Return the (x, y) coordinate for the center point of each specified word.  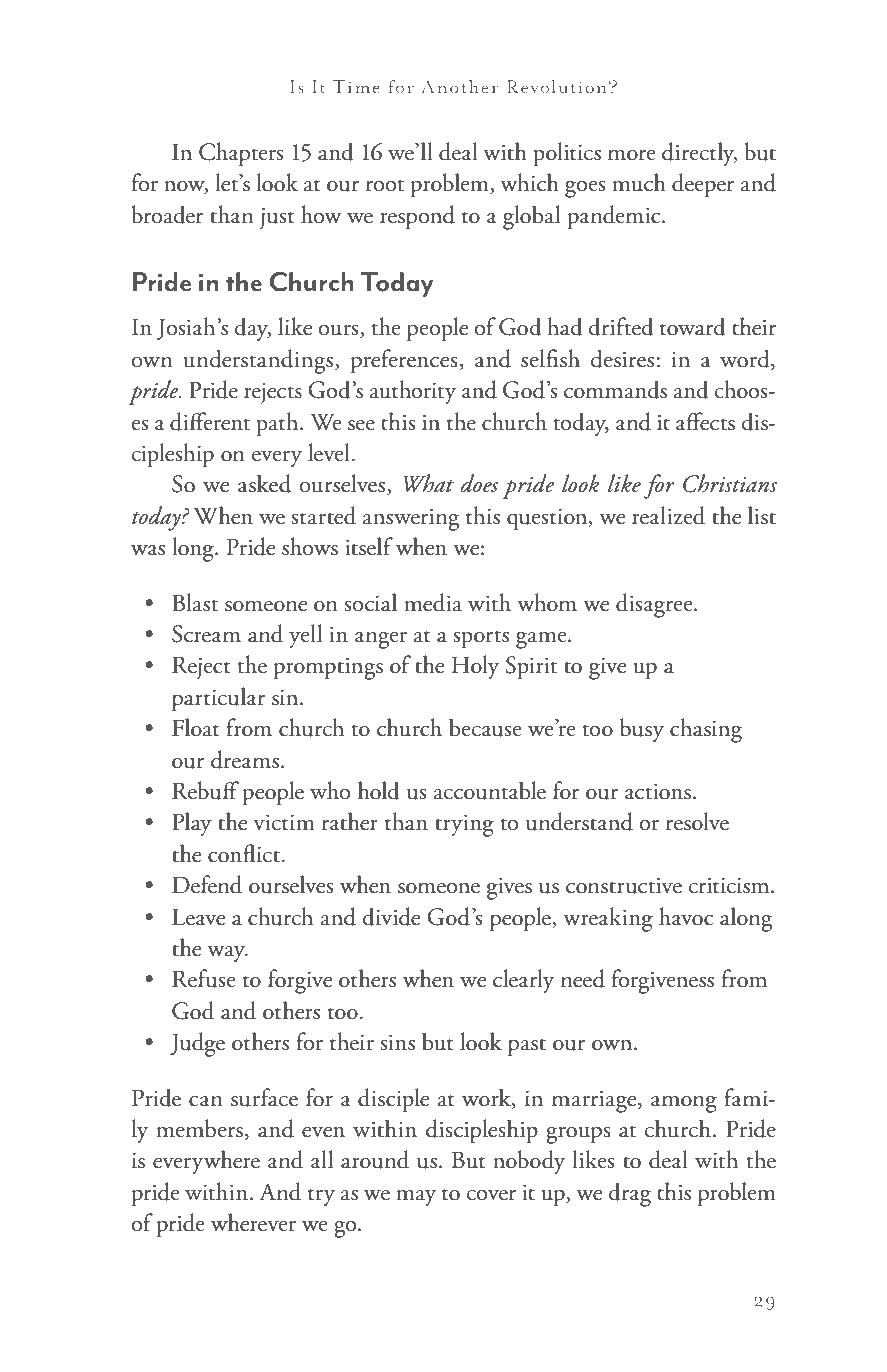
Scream (206, 634)
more (632, 155)
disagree (655, 605)
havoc (686, 916)
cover (491, 1195)
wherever (253, 1222)
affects (705, 421)
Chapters (241, 154)
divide (391, 916)
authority (413, 392)
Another (460, 86)
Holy (475, 667)
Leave (198, 917)
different (210, 421)
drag (629, 1194)
